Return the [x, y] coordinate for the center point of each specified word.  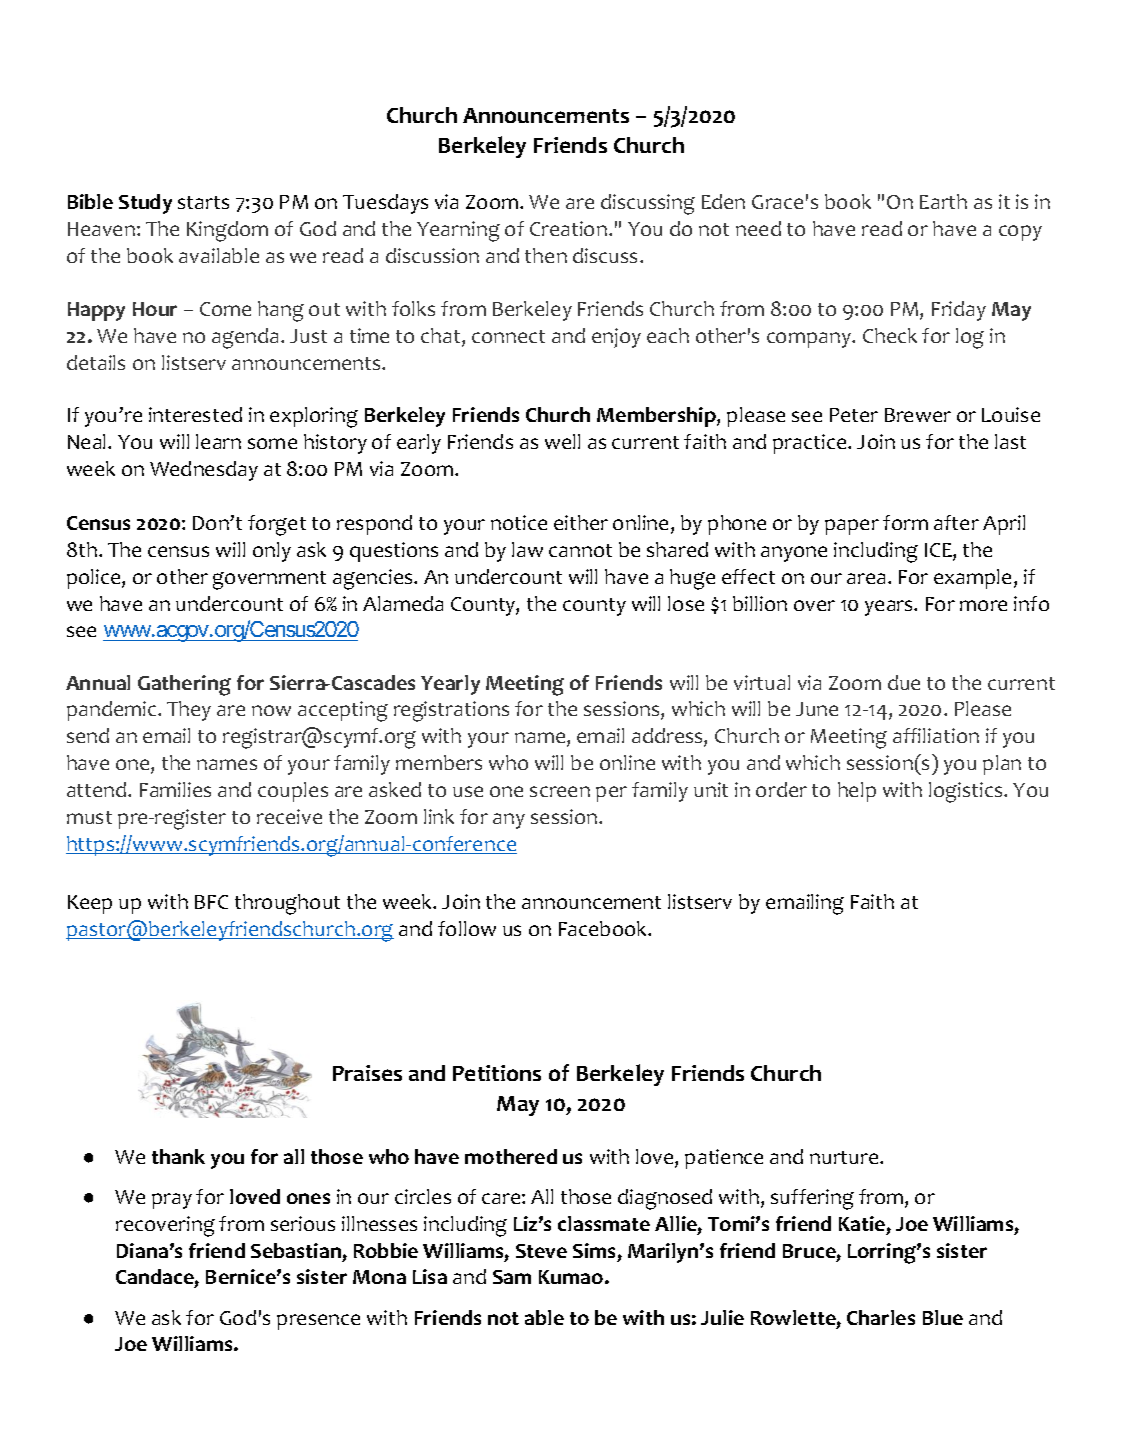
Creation [568, 228]
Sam [512, 1277]
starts [203, 202]
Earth [943, 201]
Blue [943, 1317]
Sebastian [296, 1250]
